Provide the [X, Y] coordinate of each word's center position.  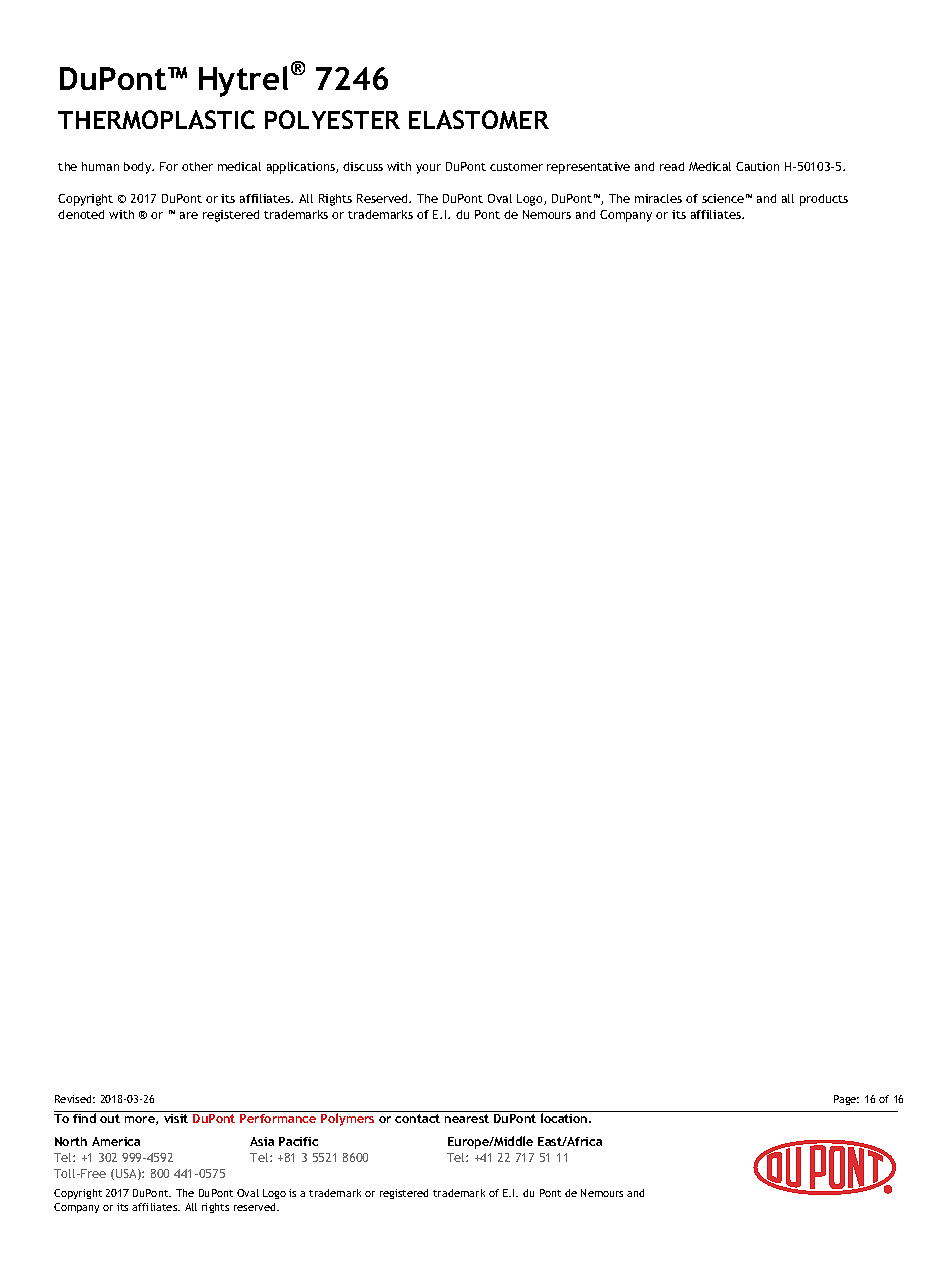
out [110, 1118]
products [824, 200]
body [139, 168]
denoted [81, 214]
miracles [658, 198]
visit [176, 1118]
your [428, 169]
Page [846, 1100]
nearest [467, 1118]
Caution [757, 166]
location [565, 1118]
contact [417, 1118]
